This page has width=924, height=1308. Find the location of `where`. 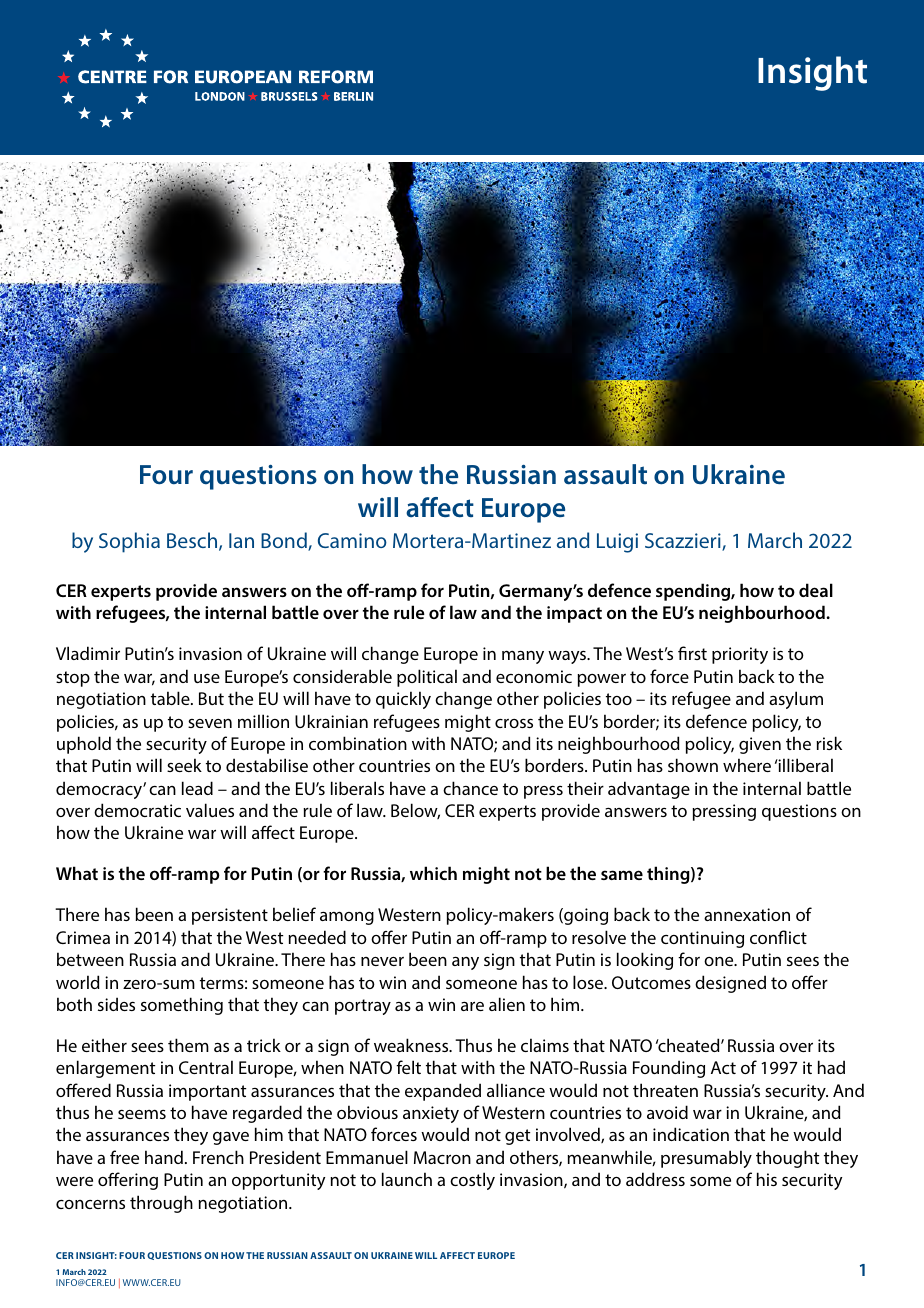

where is located at coordinates (747, 765).
